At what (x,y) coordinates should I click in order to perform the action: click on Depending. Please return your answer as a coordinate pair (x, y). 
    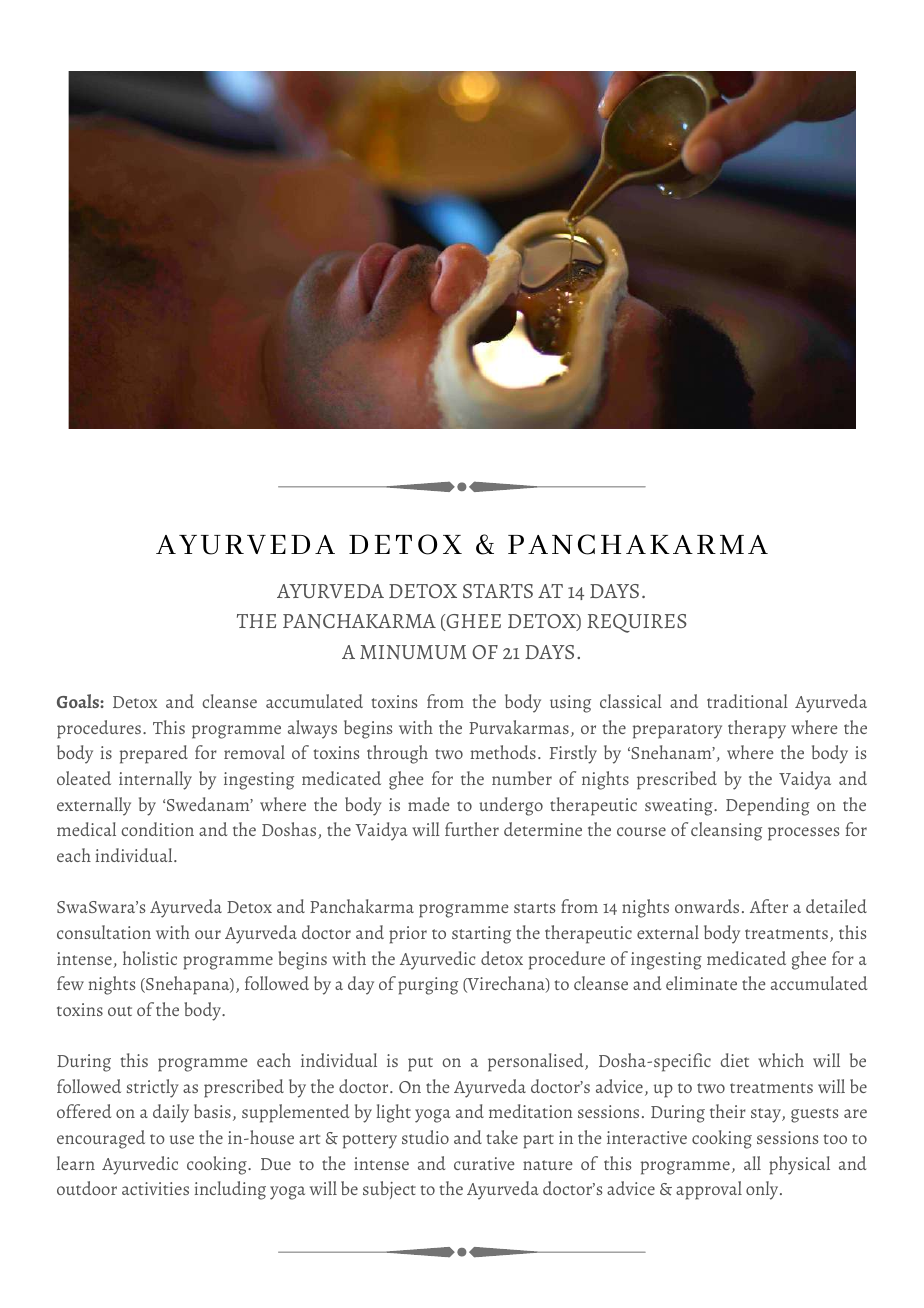
    Looking at the image, I should click on (768, 806).
